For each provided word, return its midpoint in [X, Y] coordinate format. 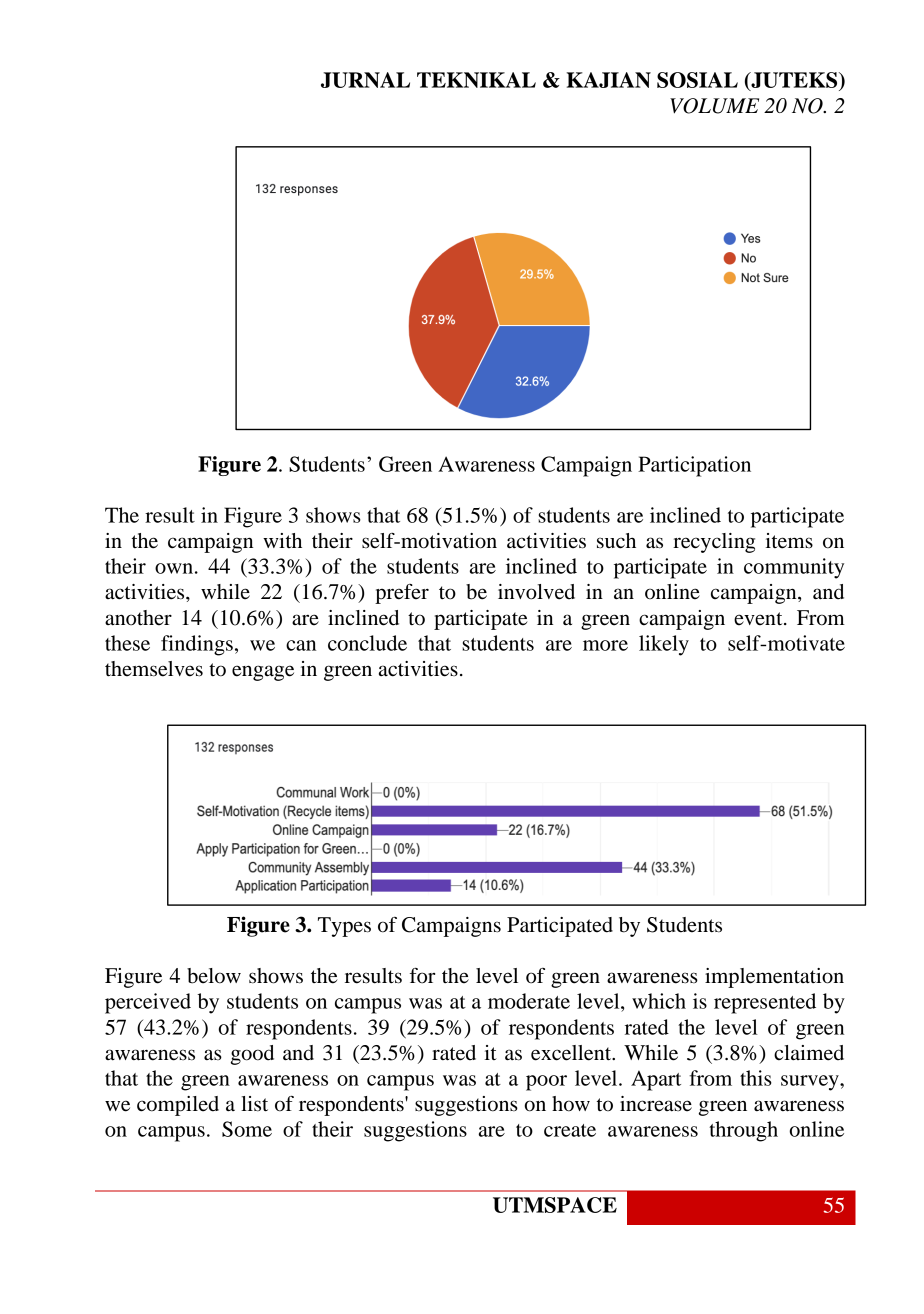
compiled [178, 1106]
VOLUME [714, 106]
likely [664, 645]
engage [263, 673]
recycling [714, 543]
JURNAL [365, 80]
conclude [367, 643]
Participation [694, 466]
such [616, 541]
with [282, 540]
